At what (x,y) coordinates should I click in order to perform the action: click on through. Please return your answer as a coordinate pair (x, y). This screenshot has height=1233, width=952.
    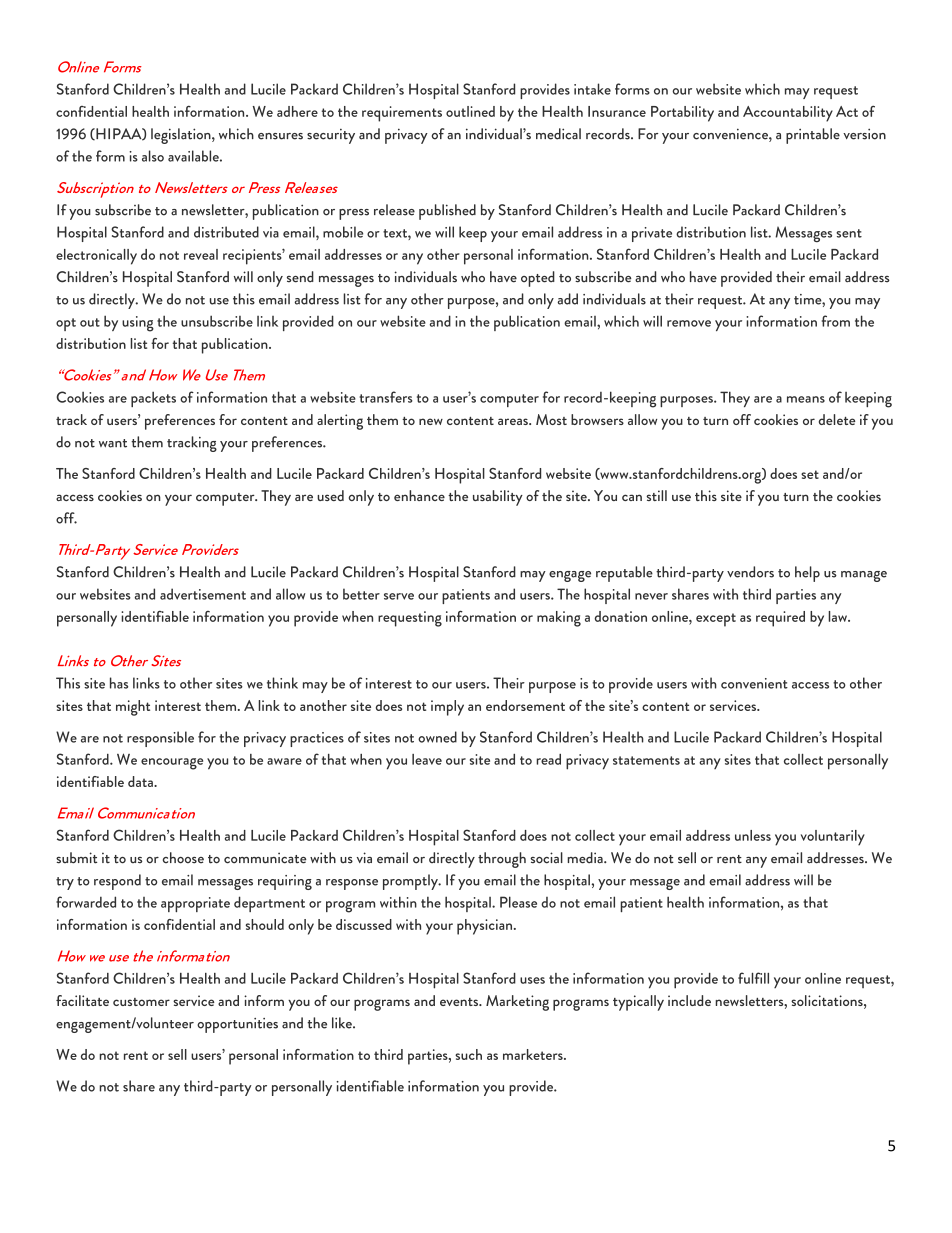
    Looking at the image, I should click on (502, 860).
